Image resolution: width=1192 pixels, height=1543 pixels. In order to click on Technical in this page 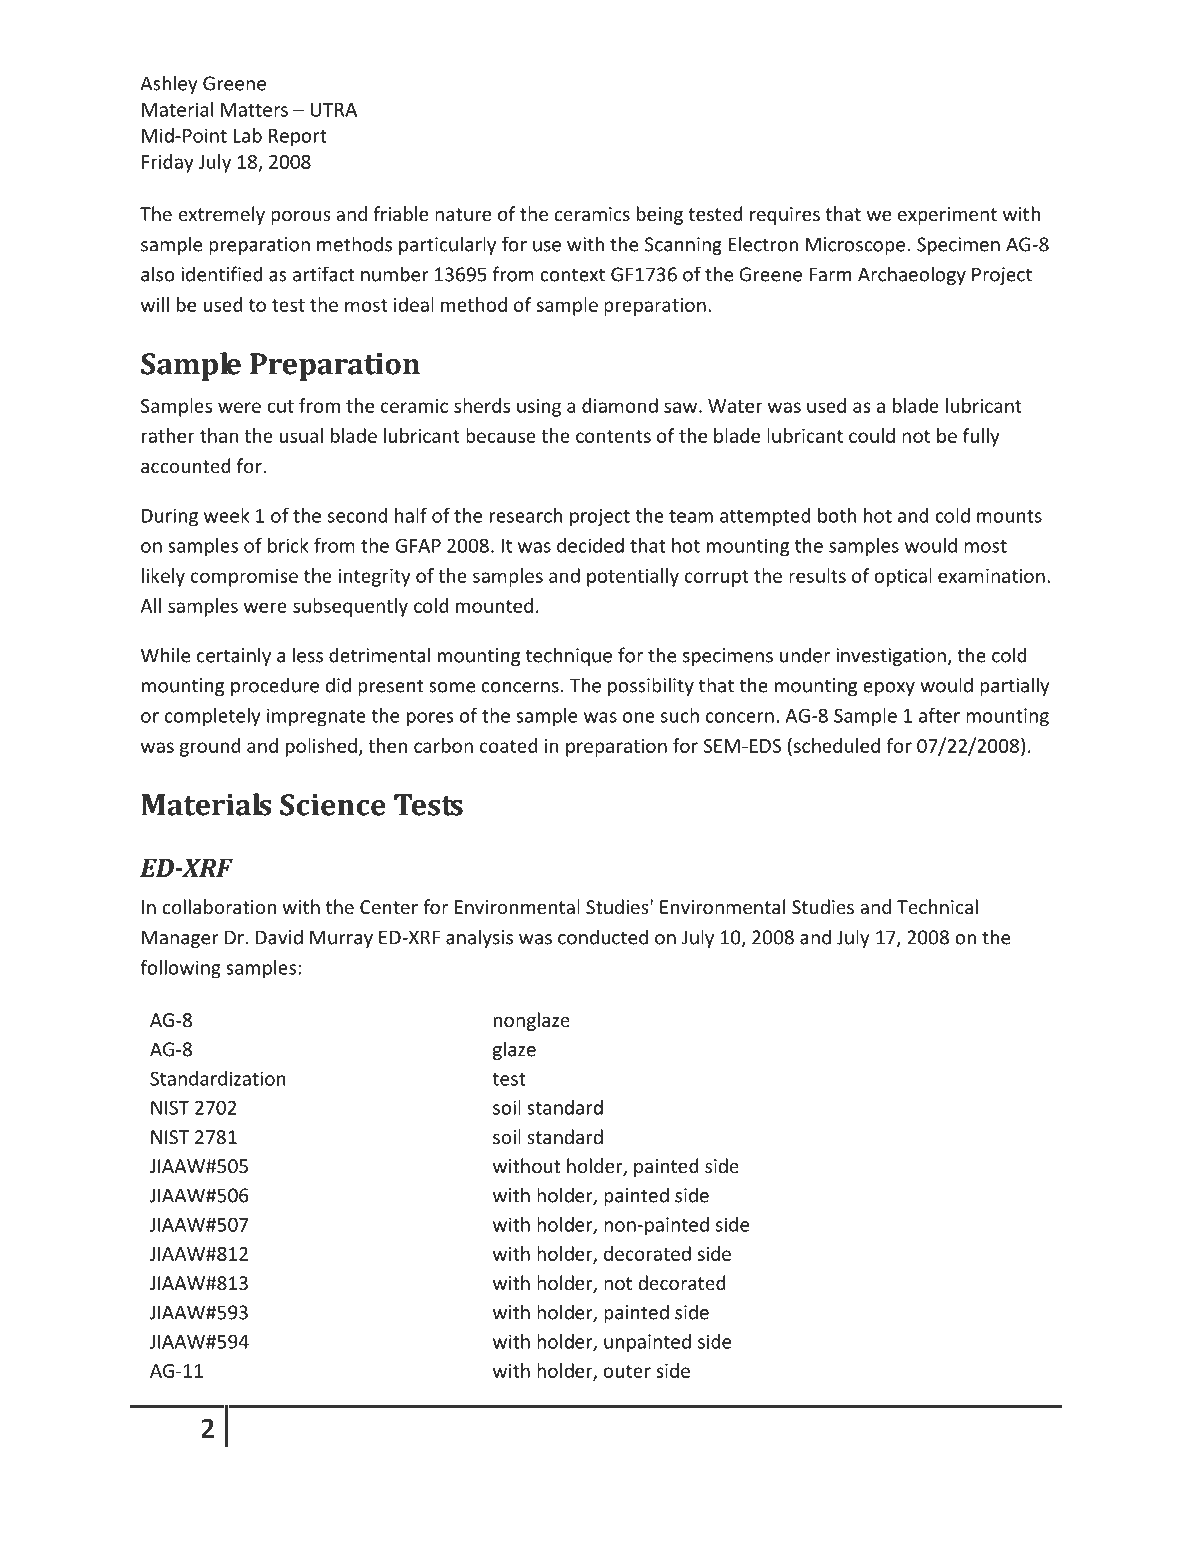, I will do `click(937, 906)`.
